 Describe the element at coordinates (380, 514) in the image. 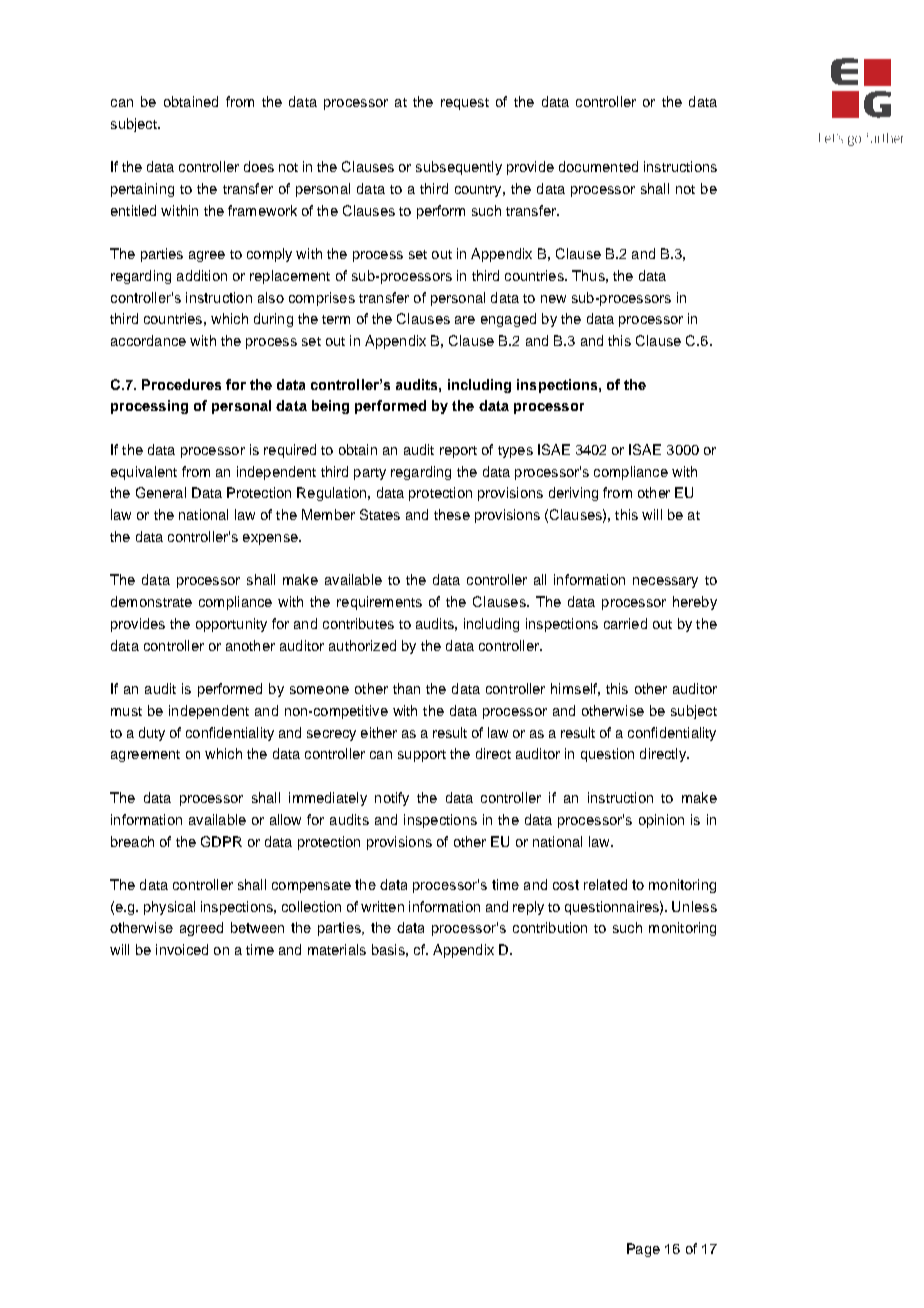

I see `States` at that location.
